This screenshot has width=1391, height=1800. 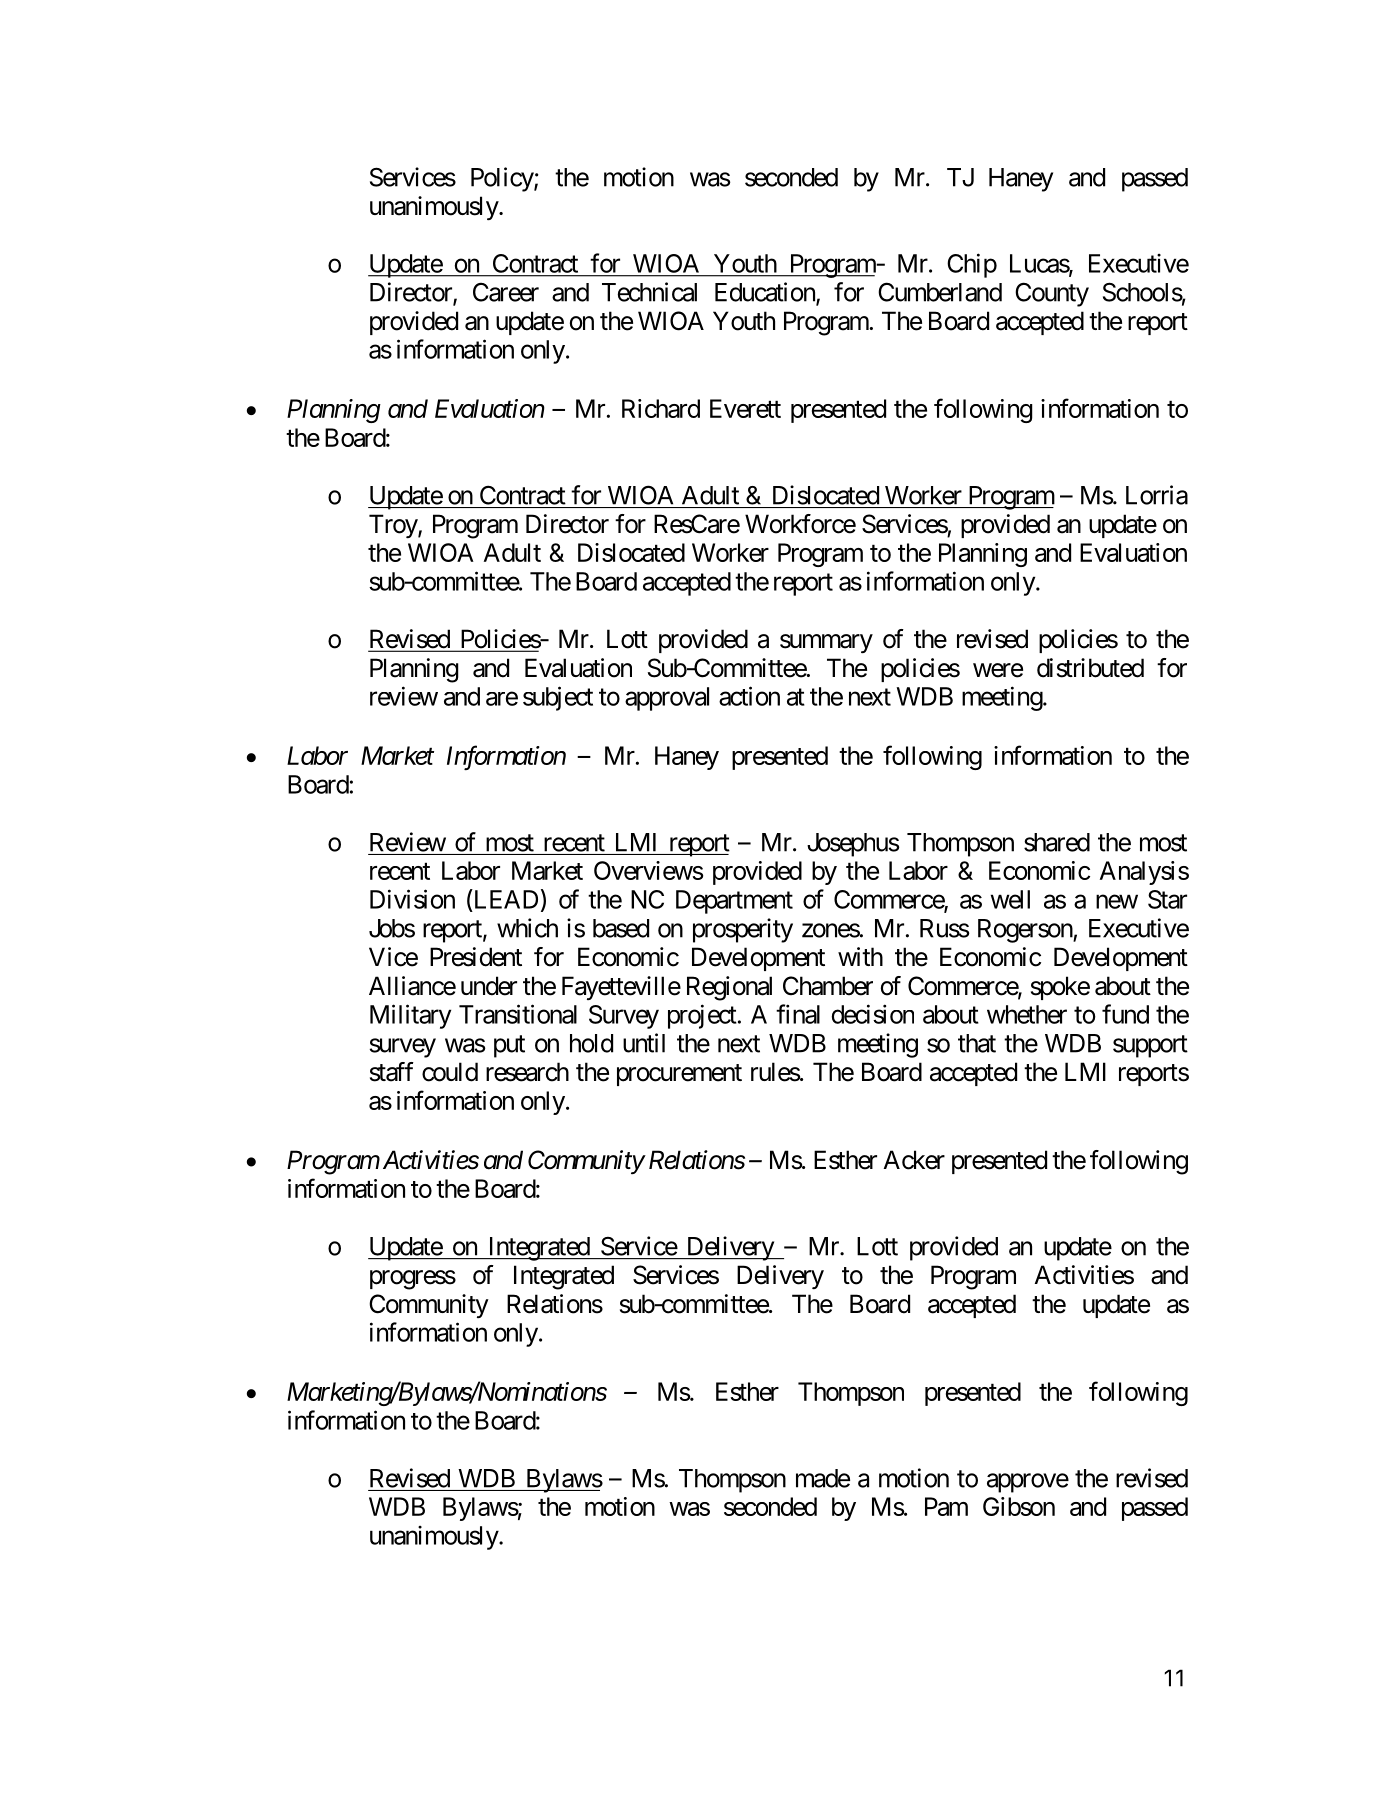 What do you see at coordinates (503, 179) in the screenshot?
I see `Policy` at bounding box center [503, 179].
